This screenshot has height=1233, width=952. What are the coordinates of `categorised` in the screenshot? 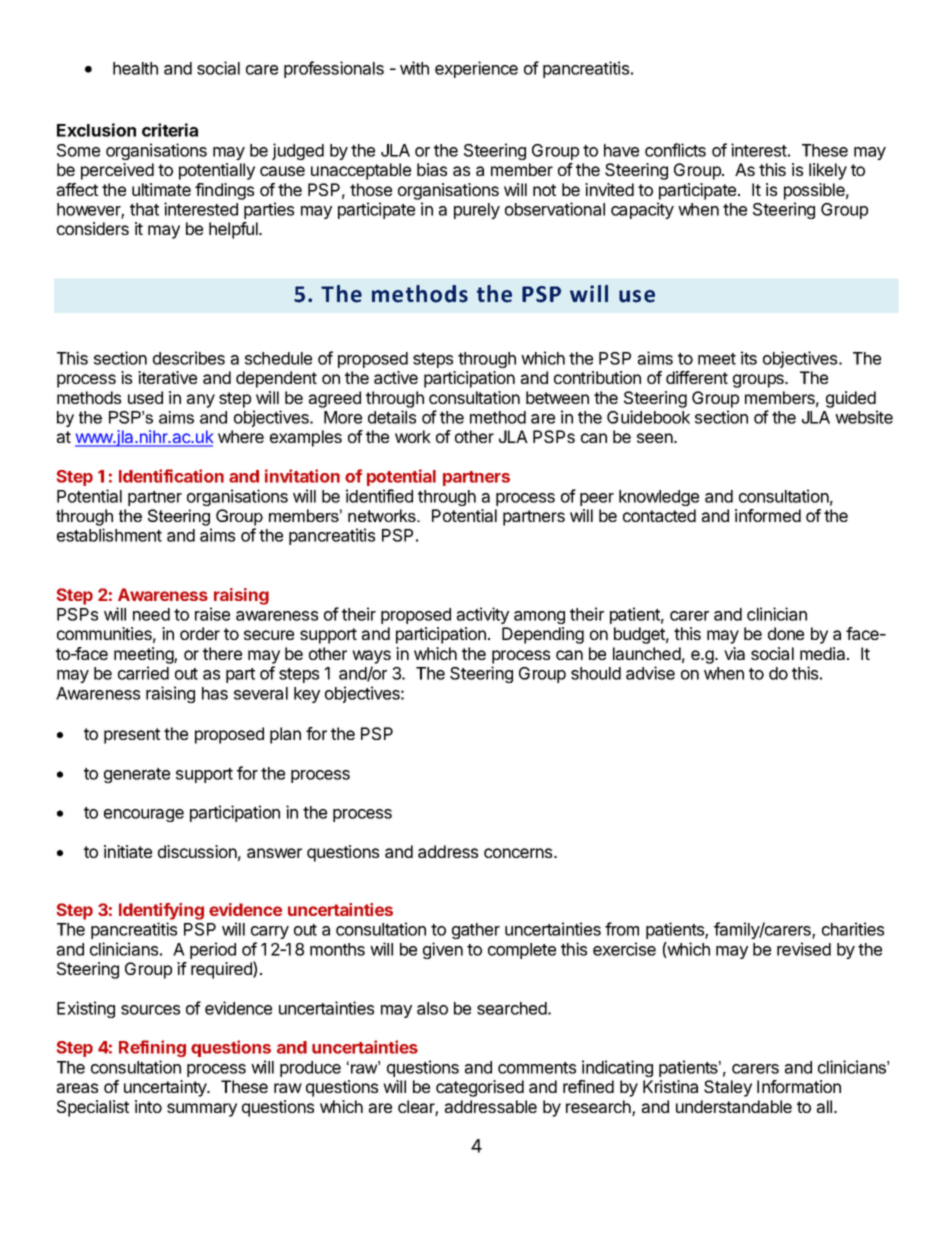 It's located at (480, 1088).
